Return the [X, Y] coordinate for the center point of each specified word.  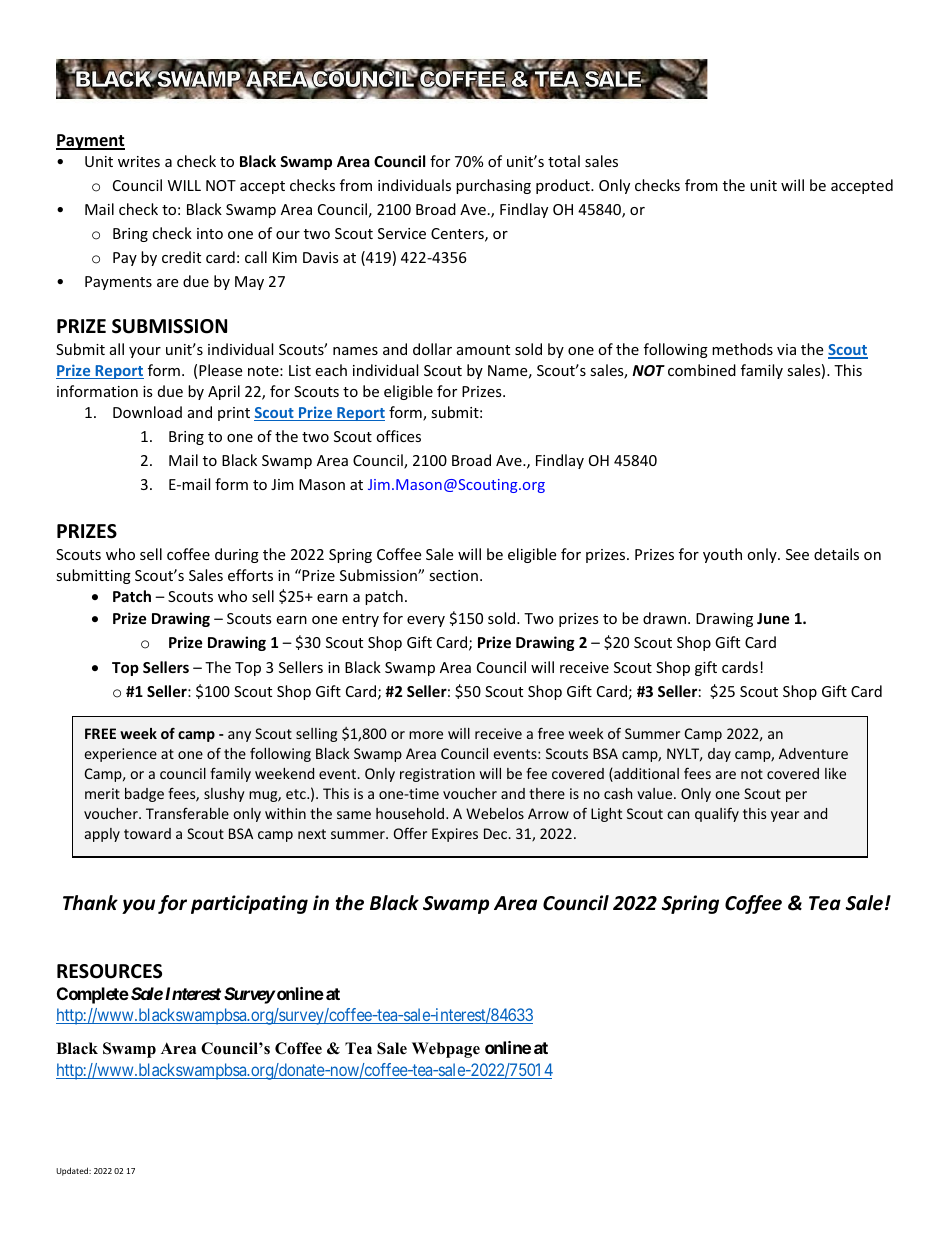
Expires [455, 835]
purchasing [493, 186]
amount [483, 350]
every [426, 621]
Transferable [187, 813]
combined [702, 370]
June [773, 618]
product [564, 186]
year [785, 816]
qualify [717, 815]
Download [147, 412]
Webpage [446, 1050]
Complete [93, 995]
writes [139, 161]
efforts [250, 575]
